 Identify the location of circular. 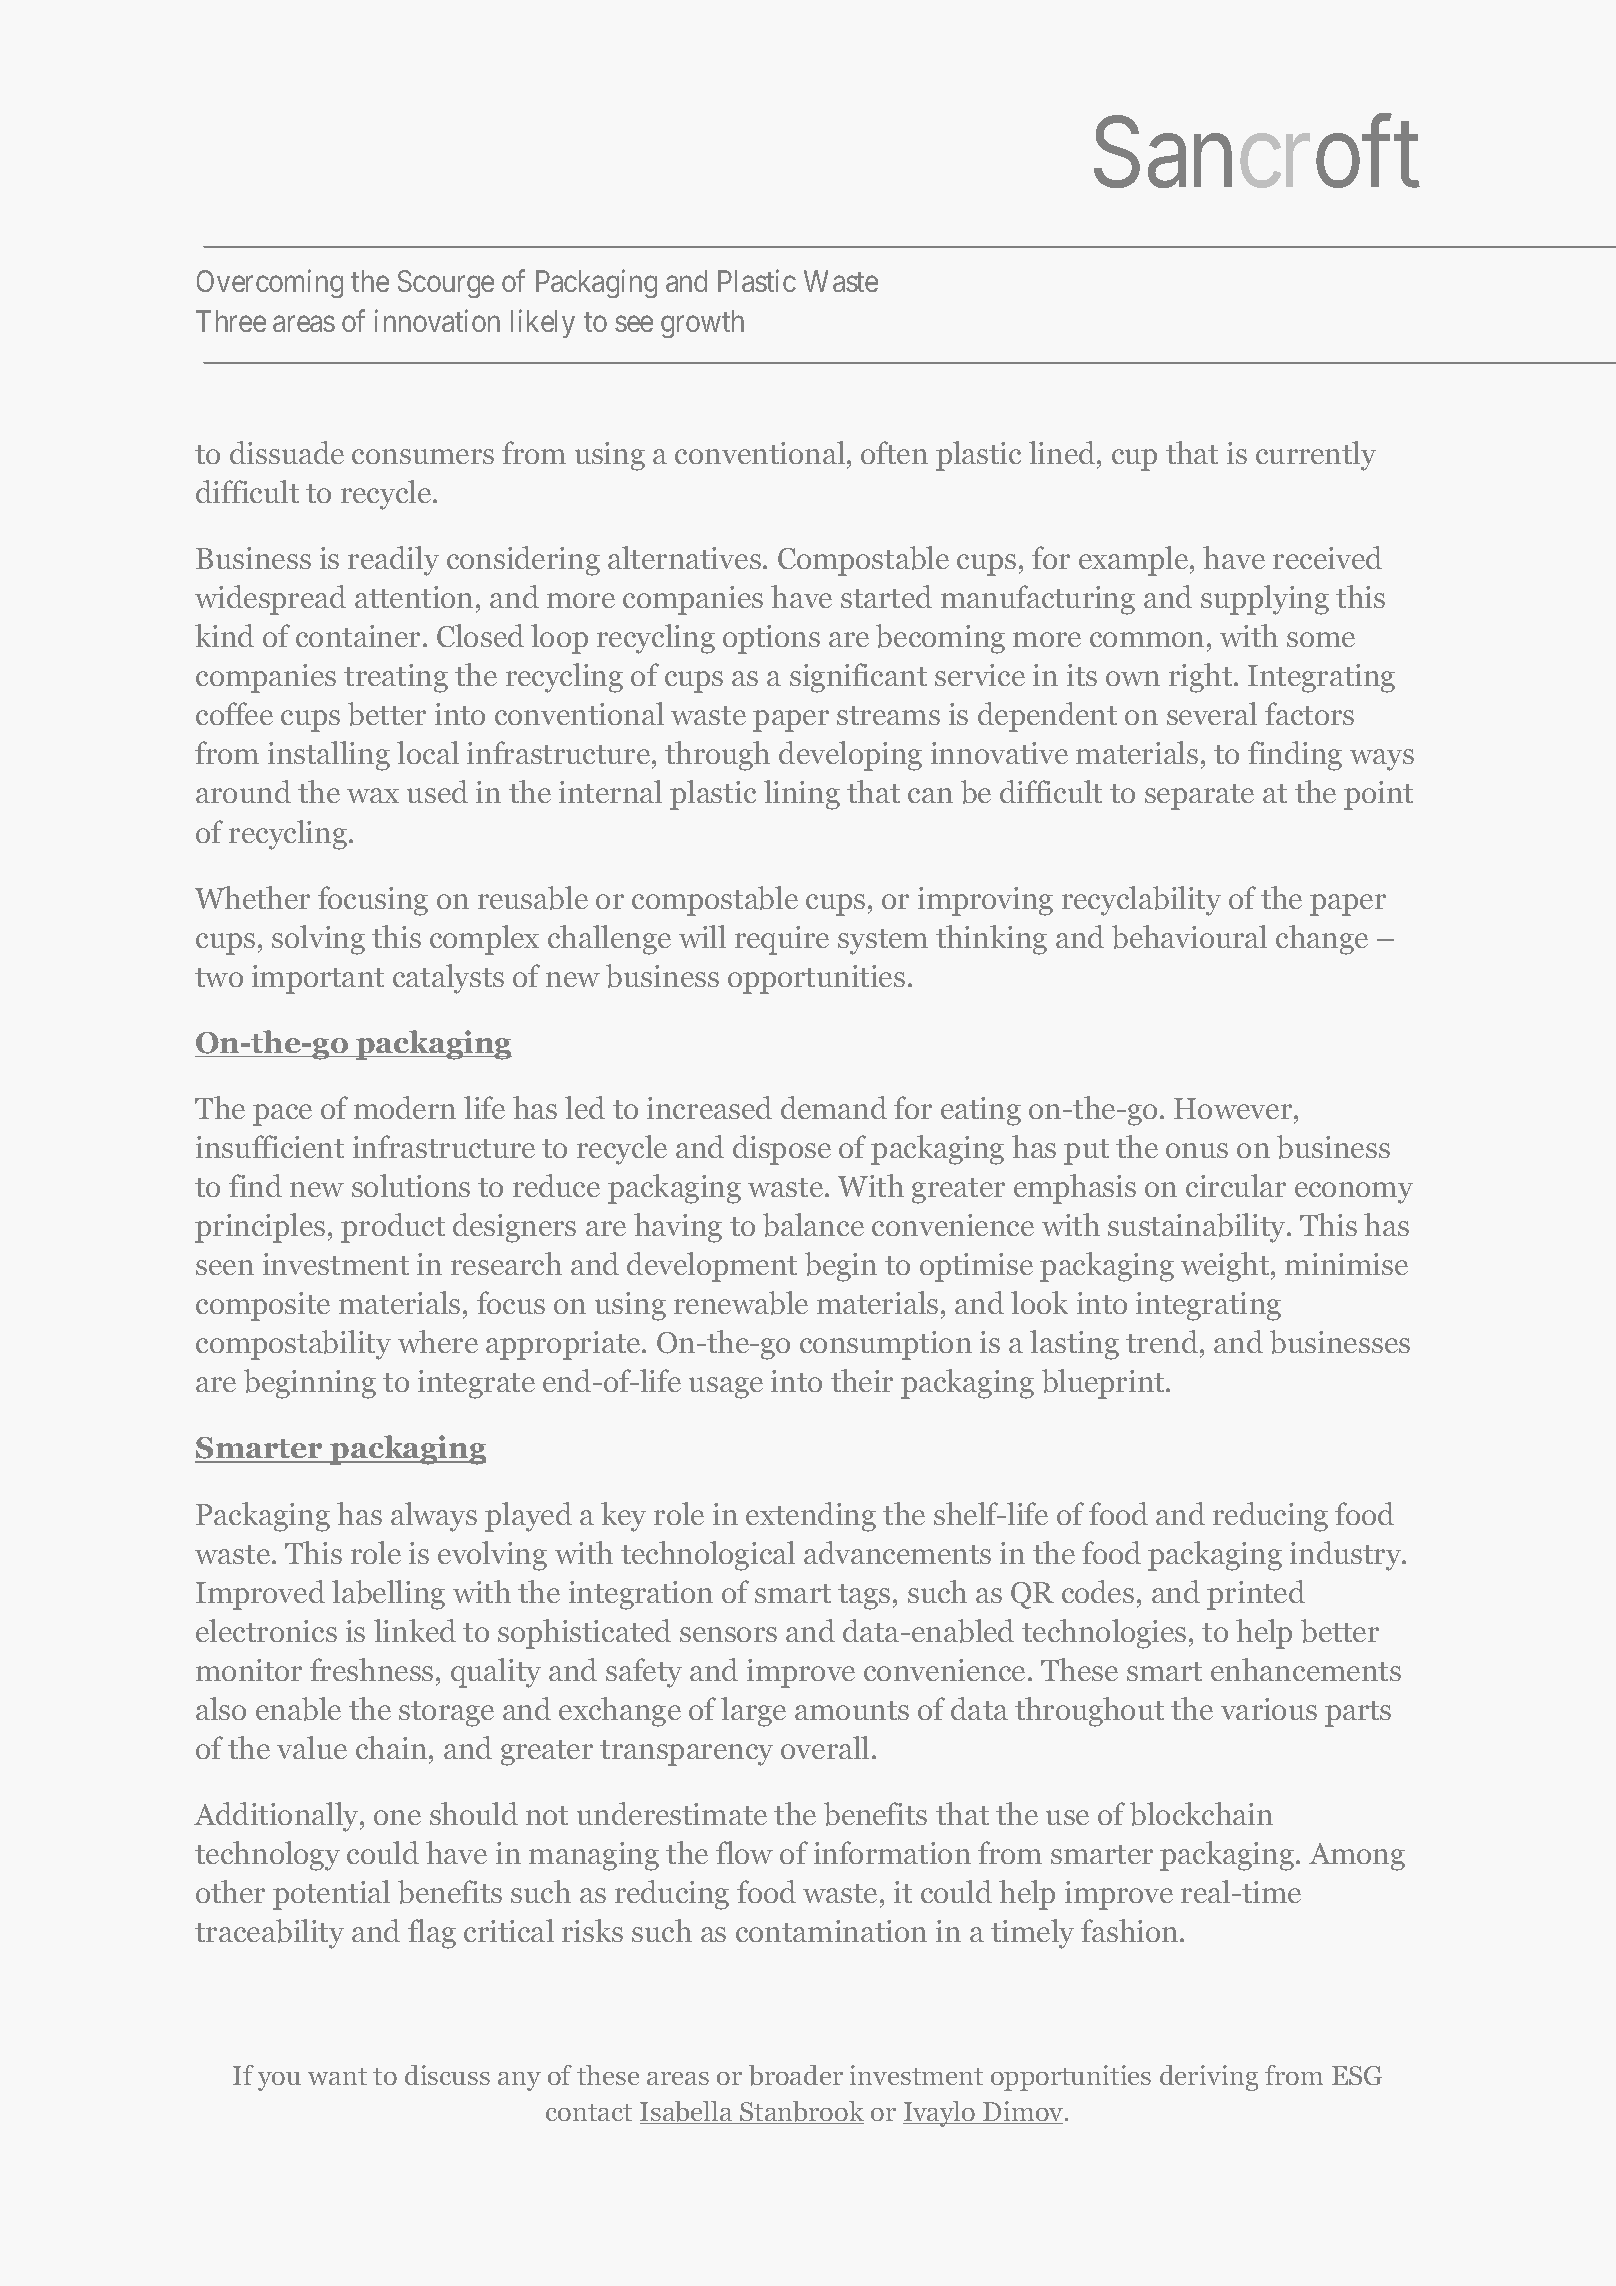
(1236, 1185).
